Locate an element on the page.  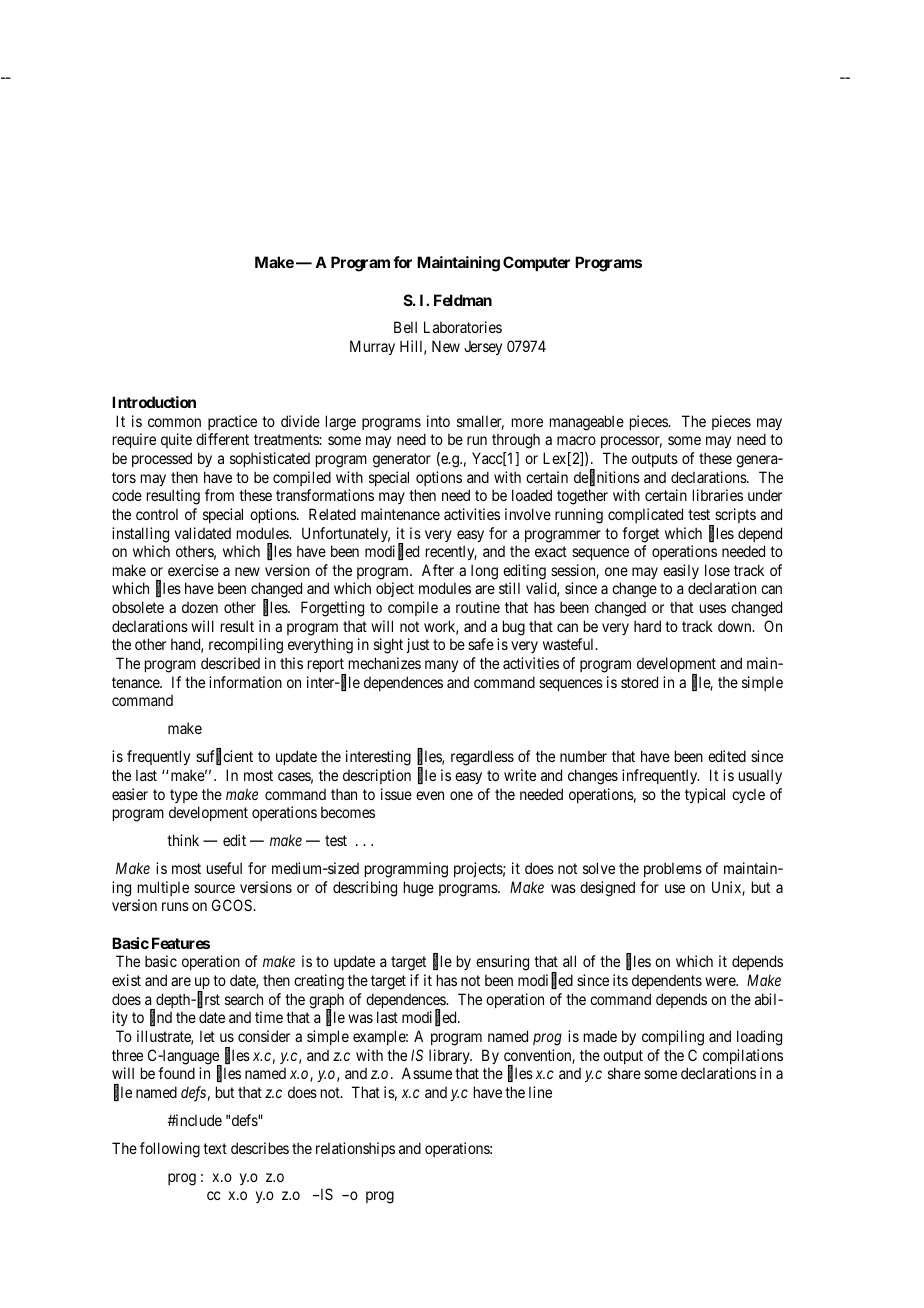
stored is located at coordinates (639, 682).
